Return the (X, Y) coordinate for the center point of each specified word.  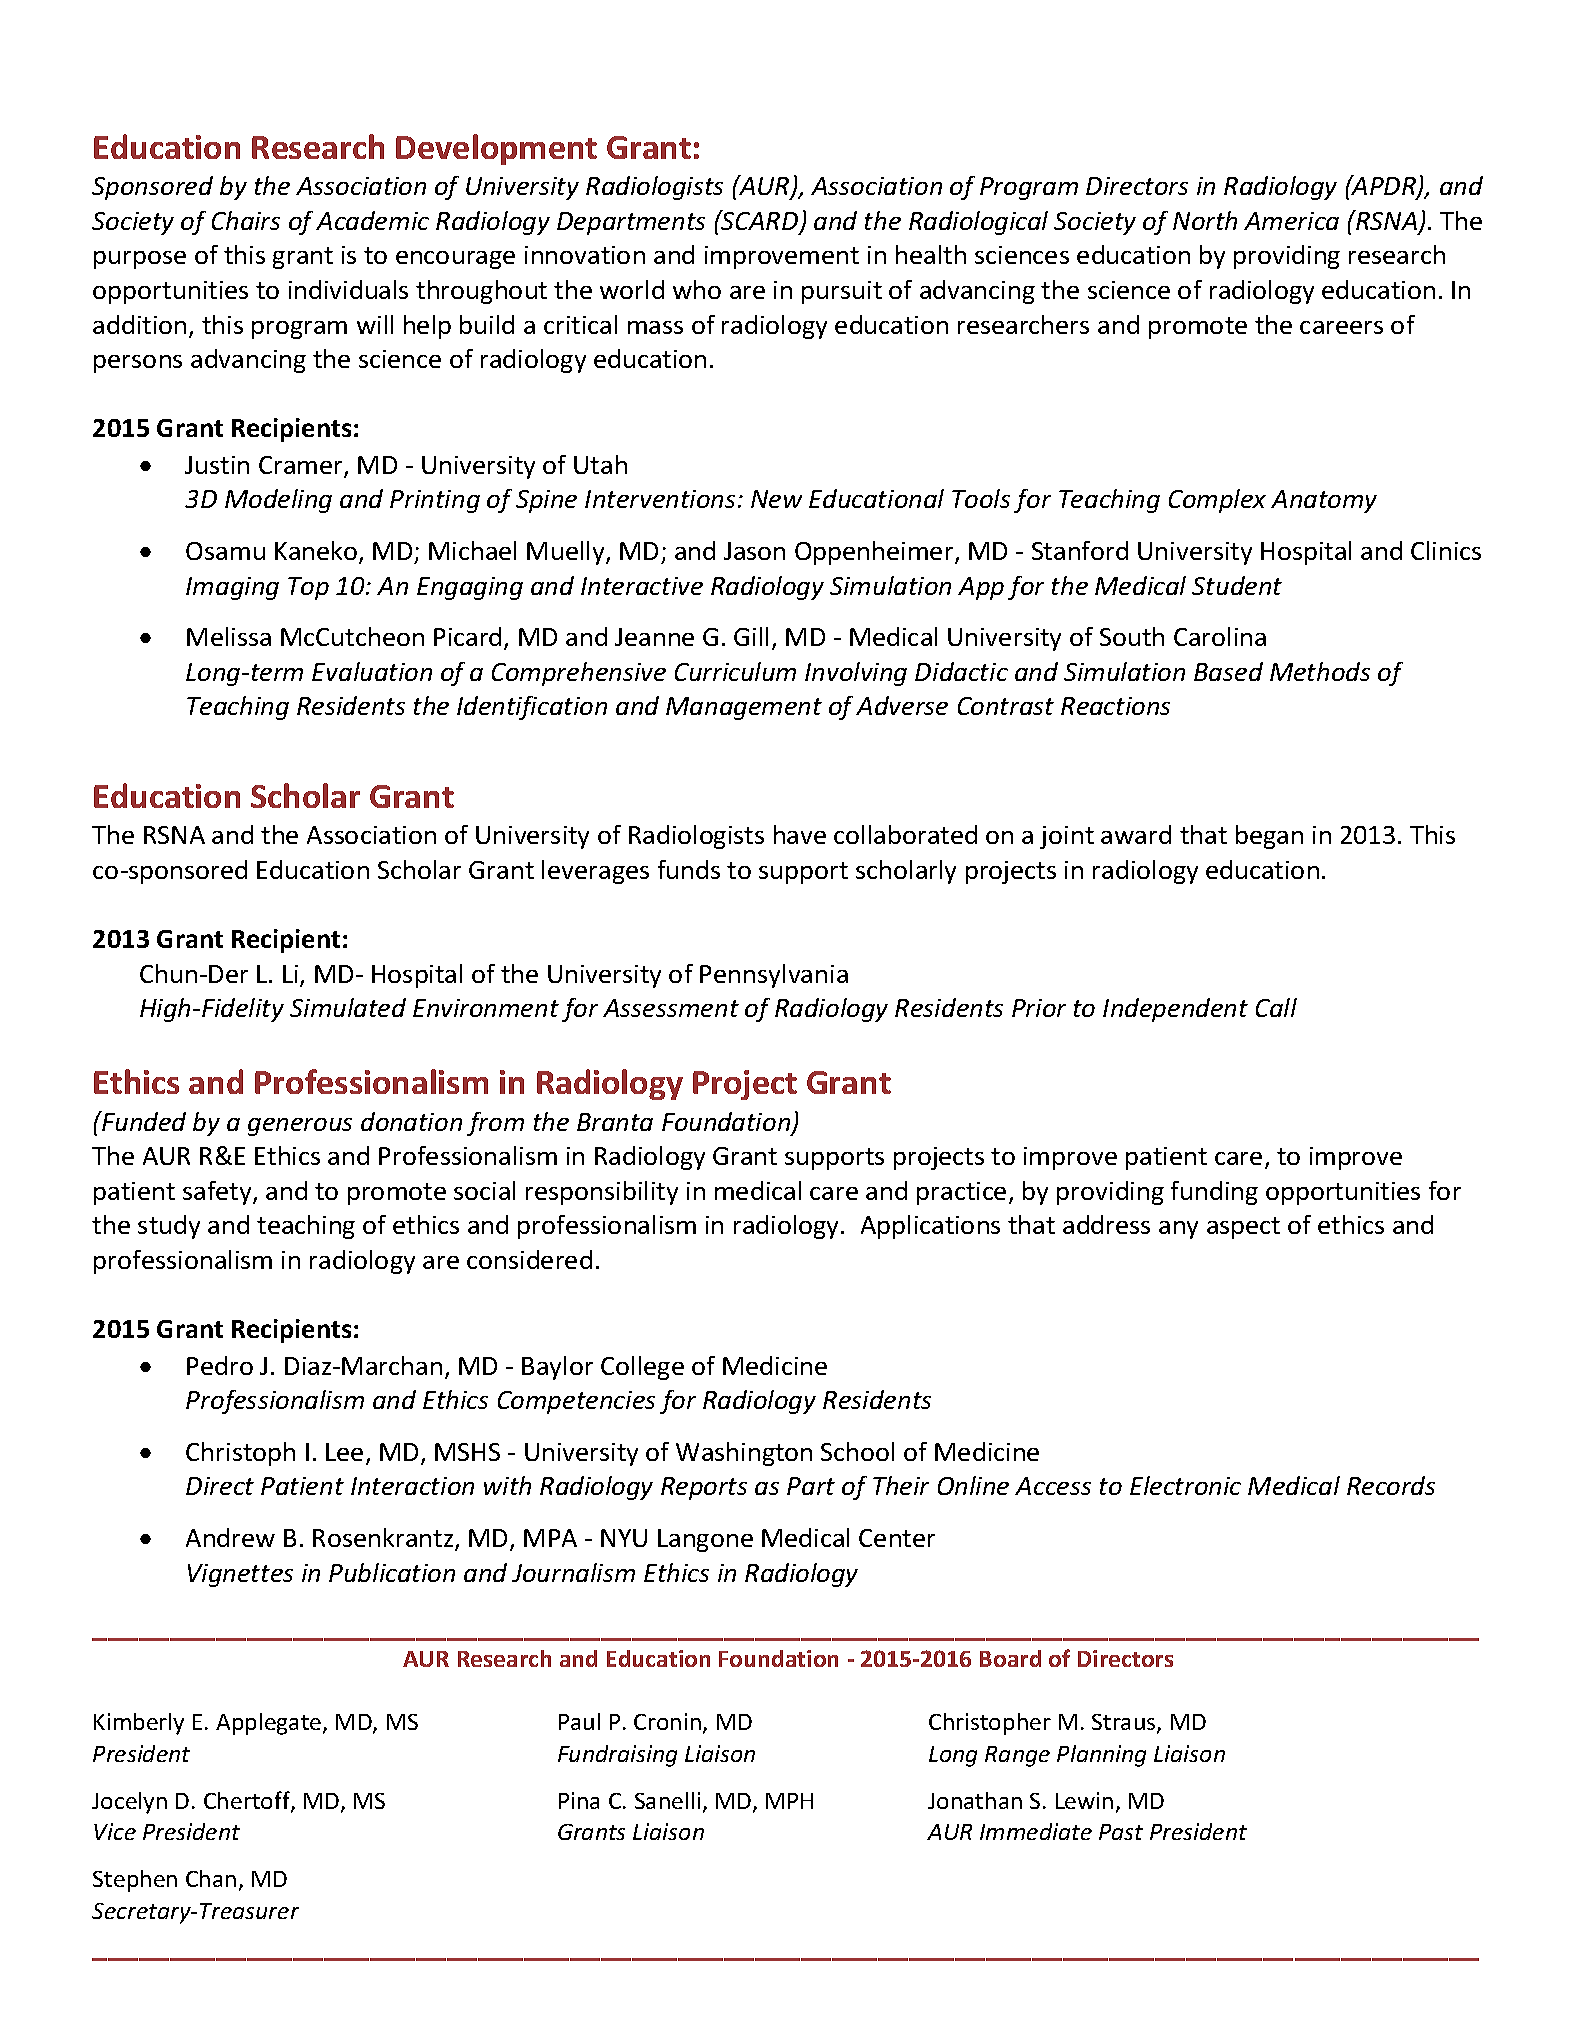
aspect (1243, 1228)
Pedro (220, 1365)
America (1291, 221)
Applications (930, 1227)
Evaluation (372, 671)
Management (744, 708)
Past (1121, 1832)
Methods (1320, 671)
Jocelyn (129, 1803)
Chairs (246, 220)
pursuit (842, 292)
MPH (789, 1801)
